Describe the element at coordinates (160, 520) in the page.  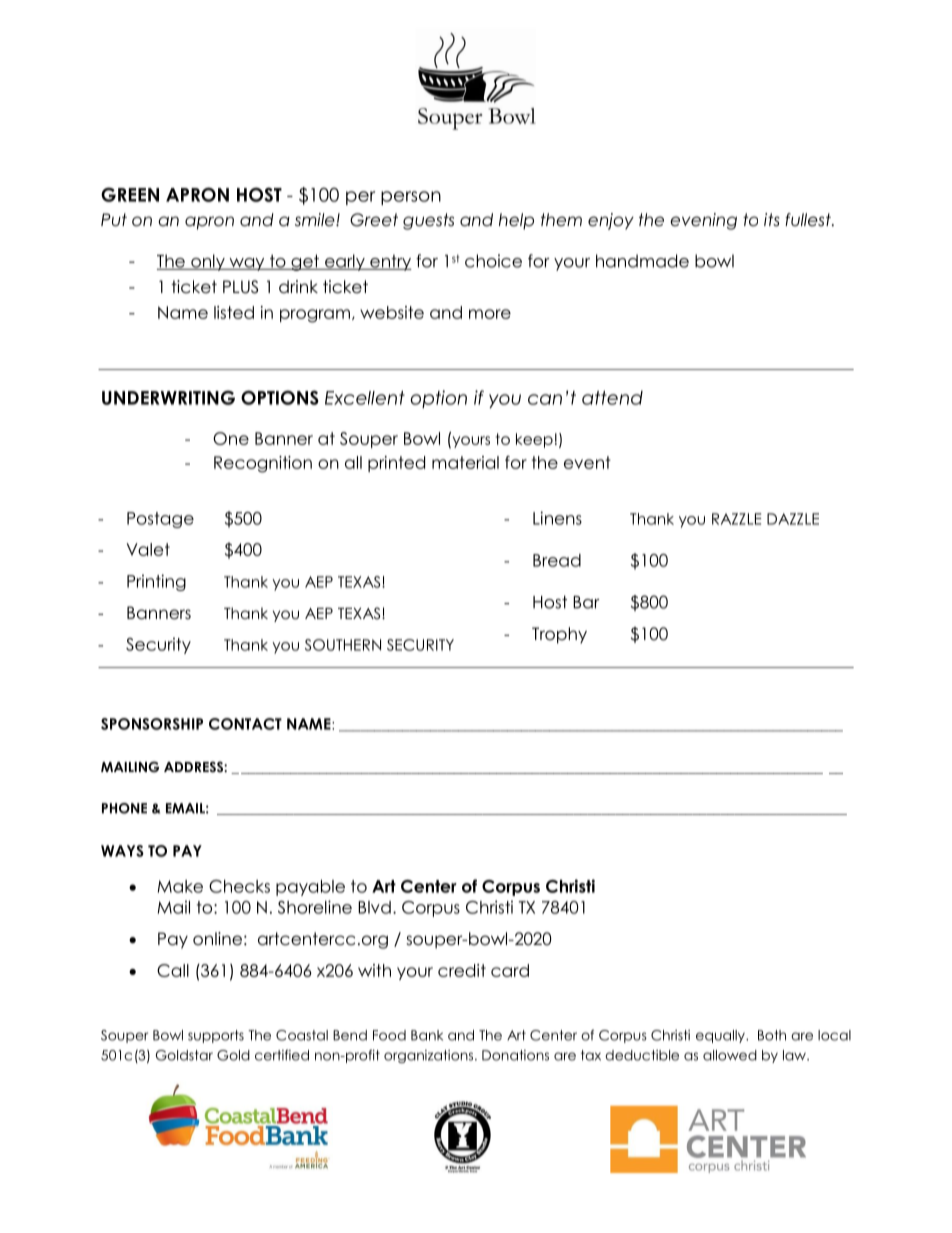
I see `Postage` at that location.
